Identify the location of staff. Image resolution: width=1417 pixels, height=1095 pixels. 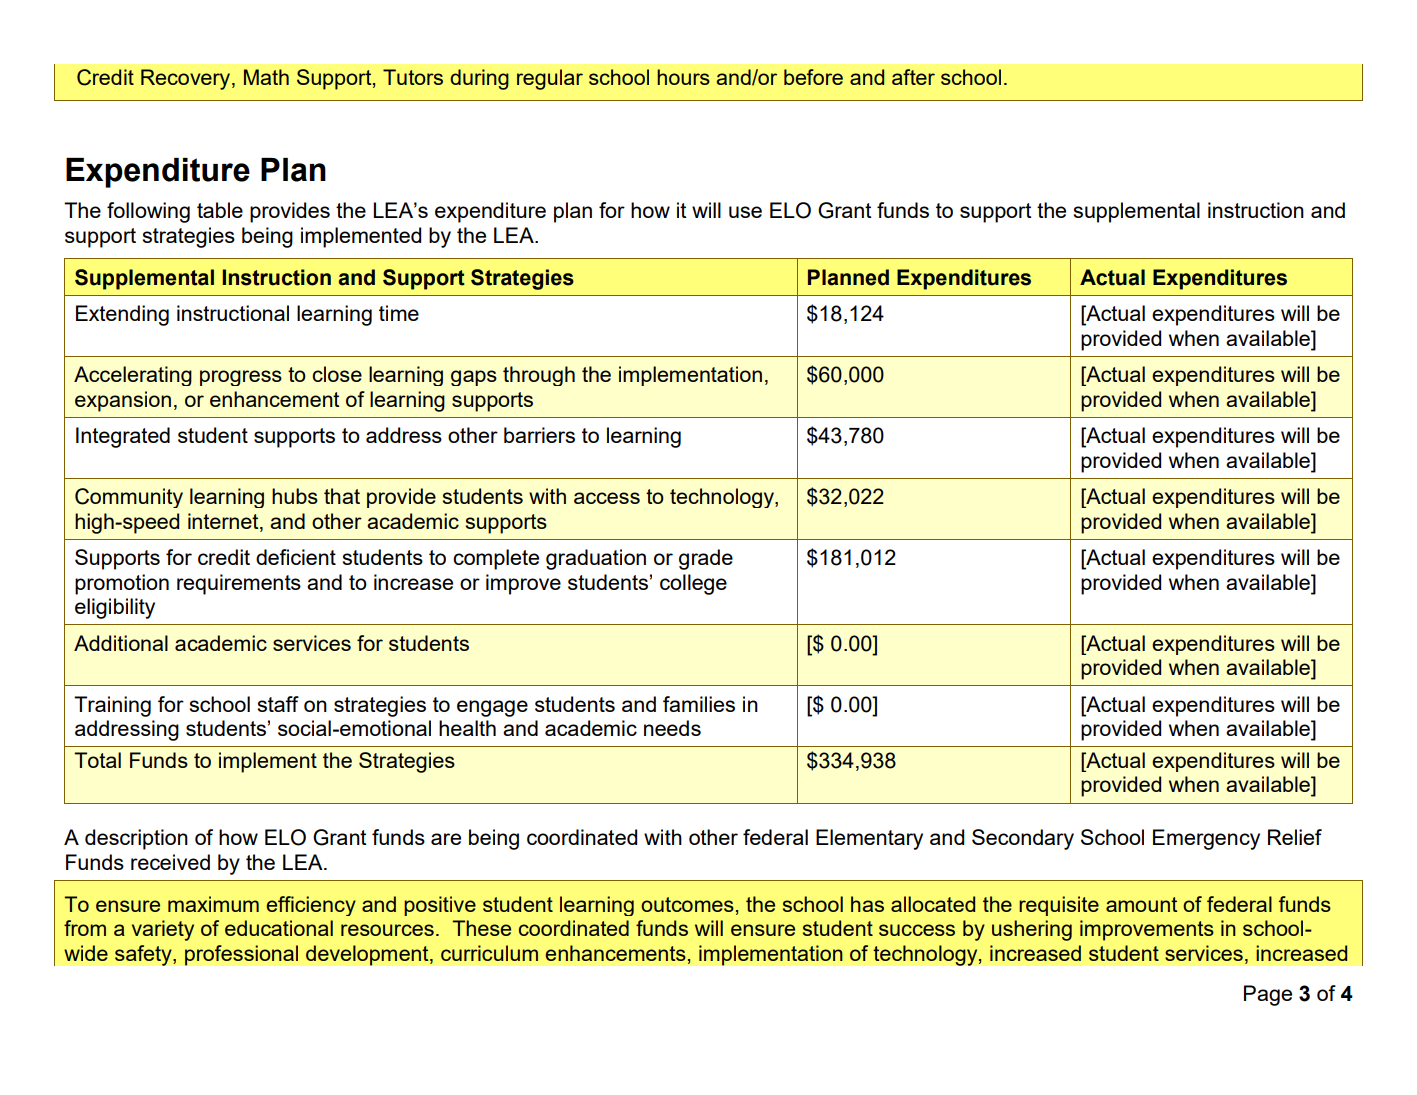
(278, 704).
